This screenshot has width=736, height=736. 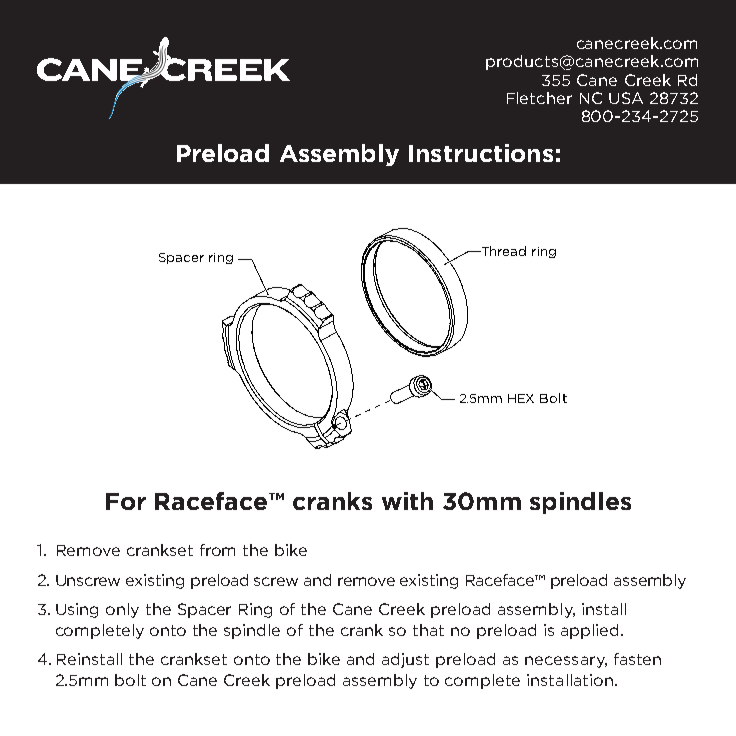 I want to click on only, so click(x=122, y=610).
